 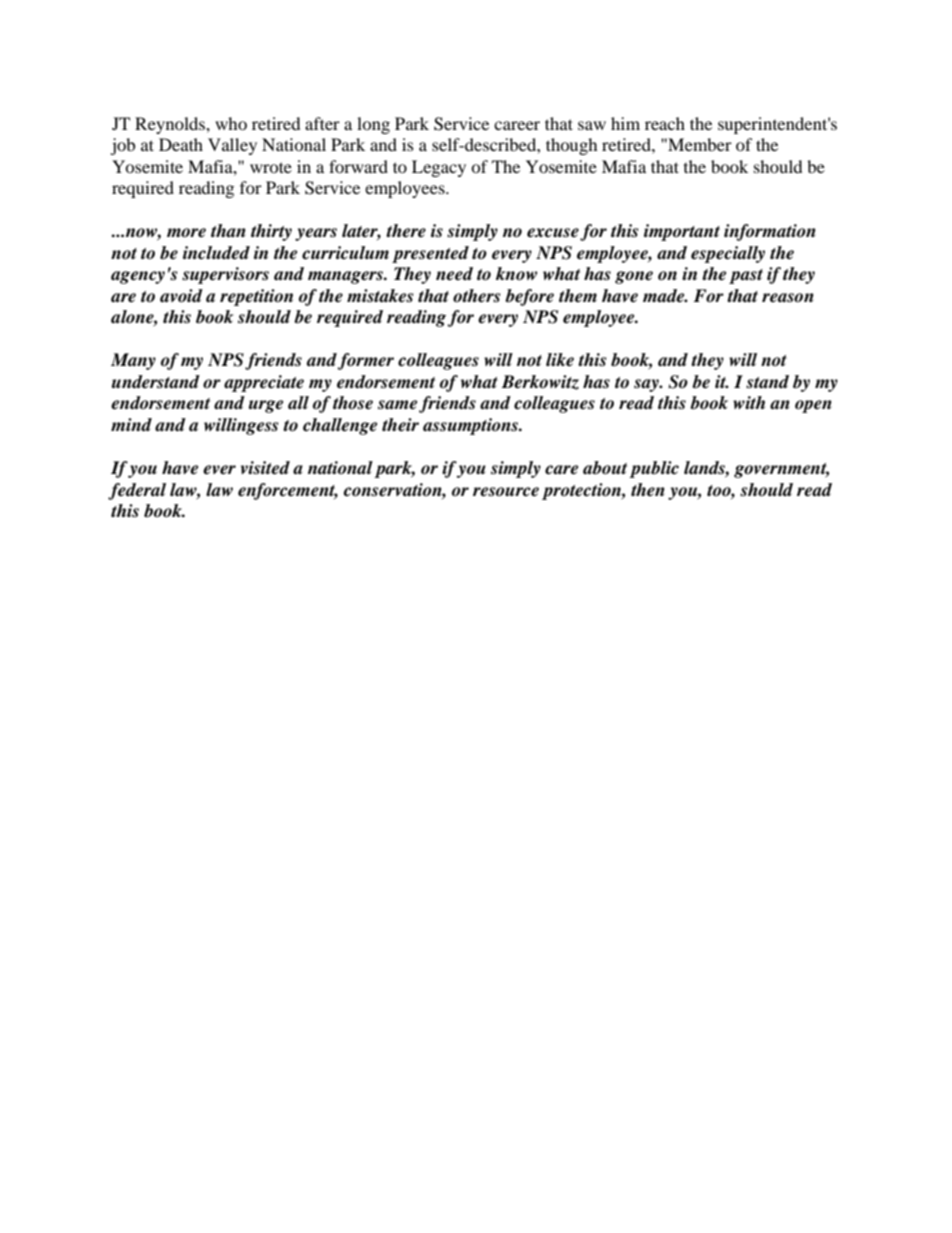 I want to click on others, so click(x=476, y=296).
